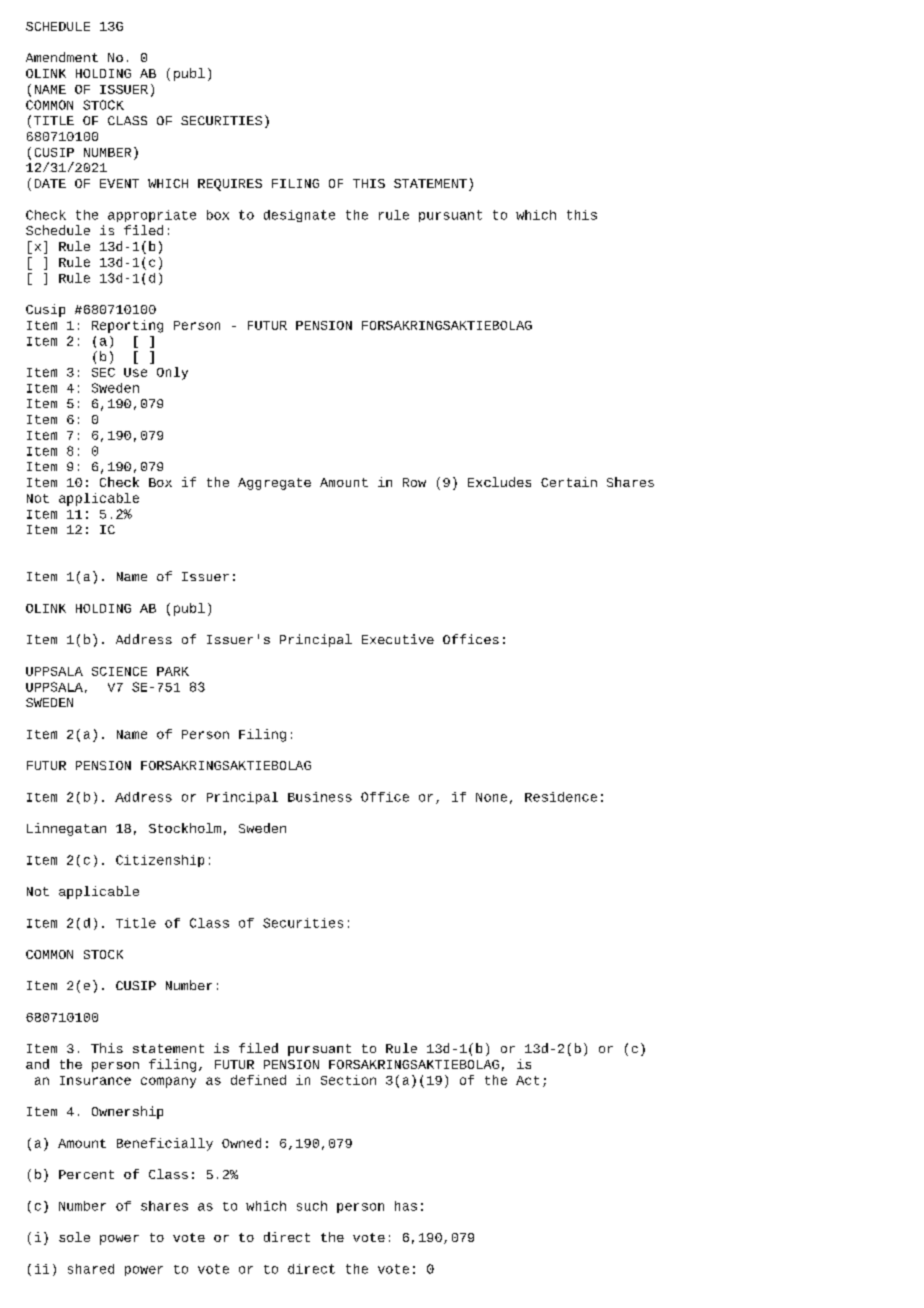 Image resolution: width=924 pixels, height=1308 pixels. What do you see at coordinates (274, 484) in the screenshot?
I see `Aggregate` at bounding box center [274, 484].
